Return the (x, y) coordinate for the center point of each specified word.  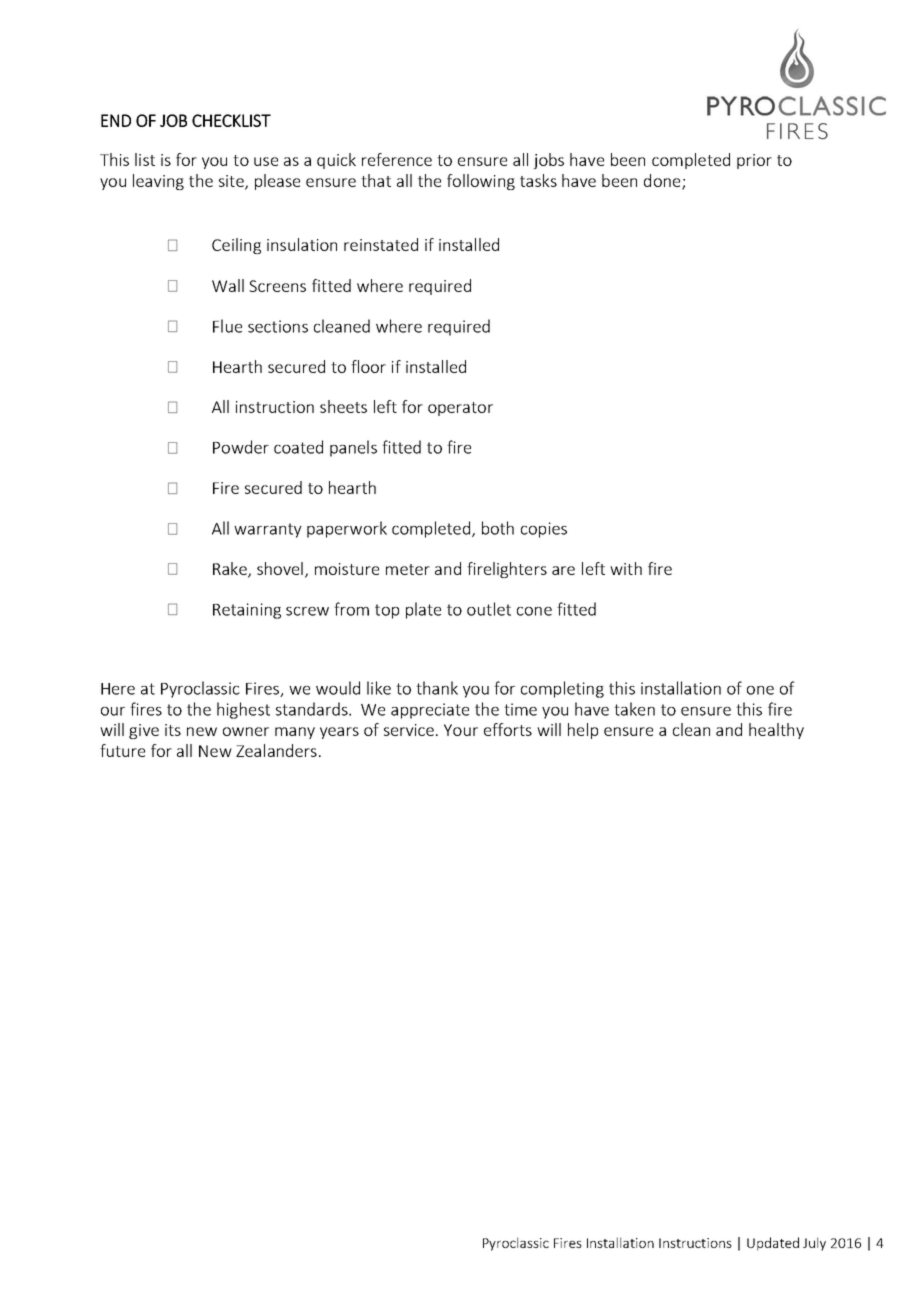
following (481, 182)
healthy (776, 731)
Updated (773, 1244)
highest (243, 710)
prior (754, 161)
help (583, 731)
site (232, 182)
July (814, 1244)
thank (437, 688)
